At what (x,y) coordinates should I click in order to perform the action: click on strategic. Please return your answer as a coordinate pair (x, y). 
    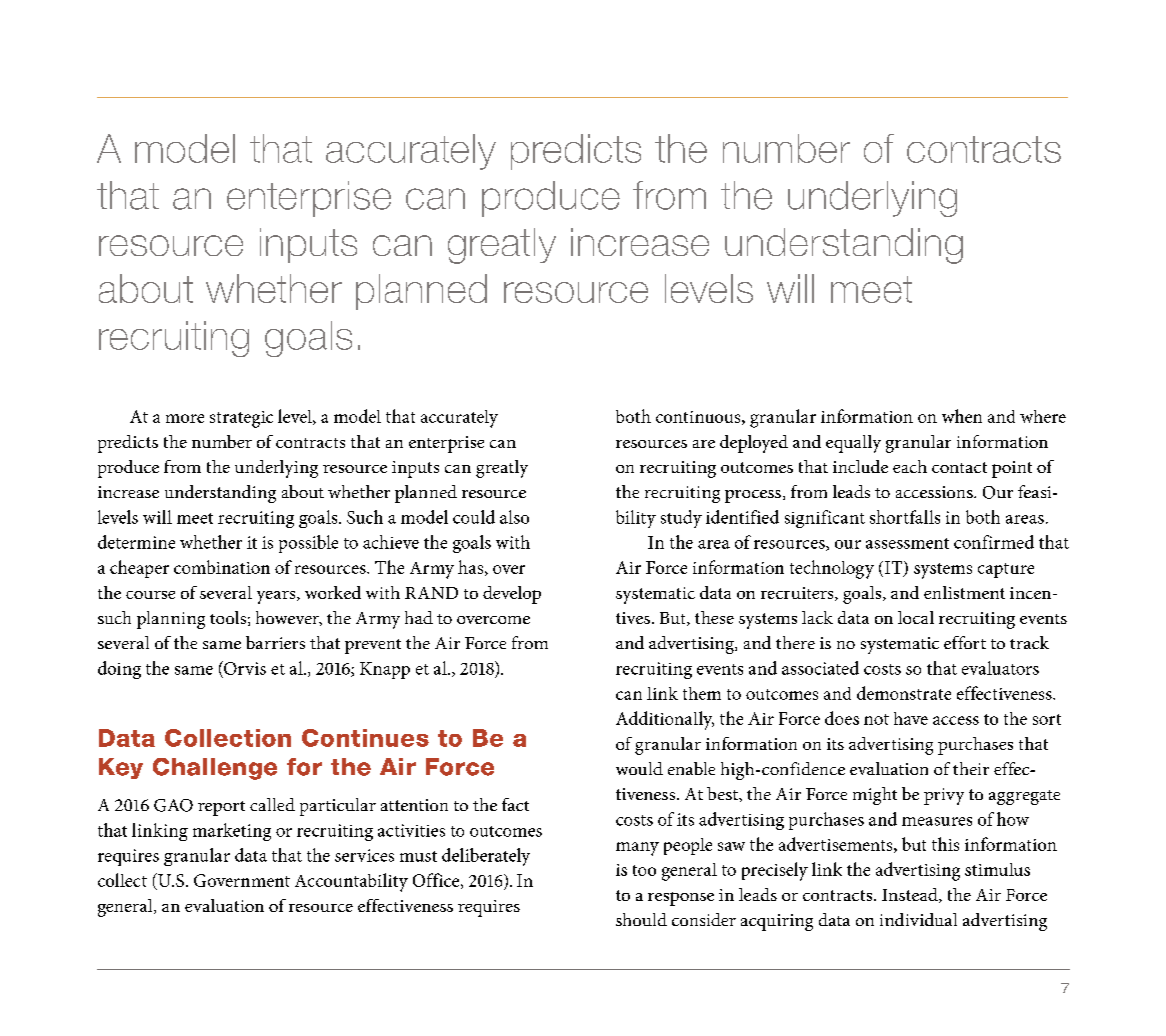
    Looking at the image, I should click on (241, 419).
